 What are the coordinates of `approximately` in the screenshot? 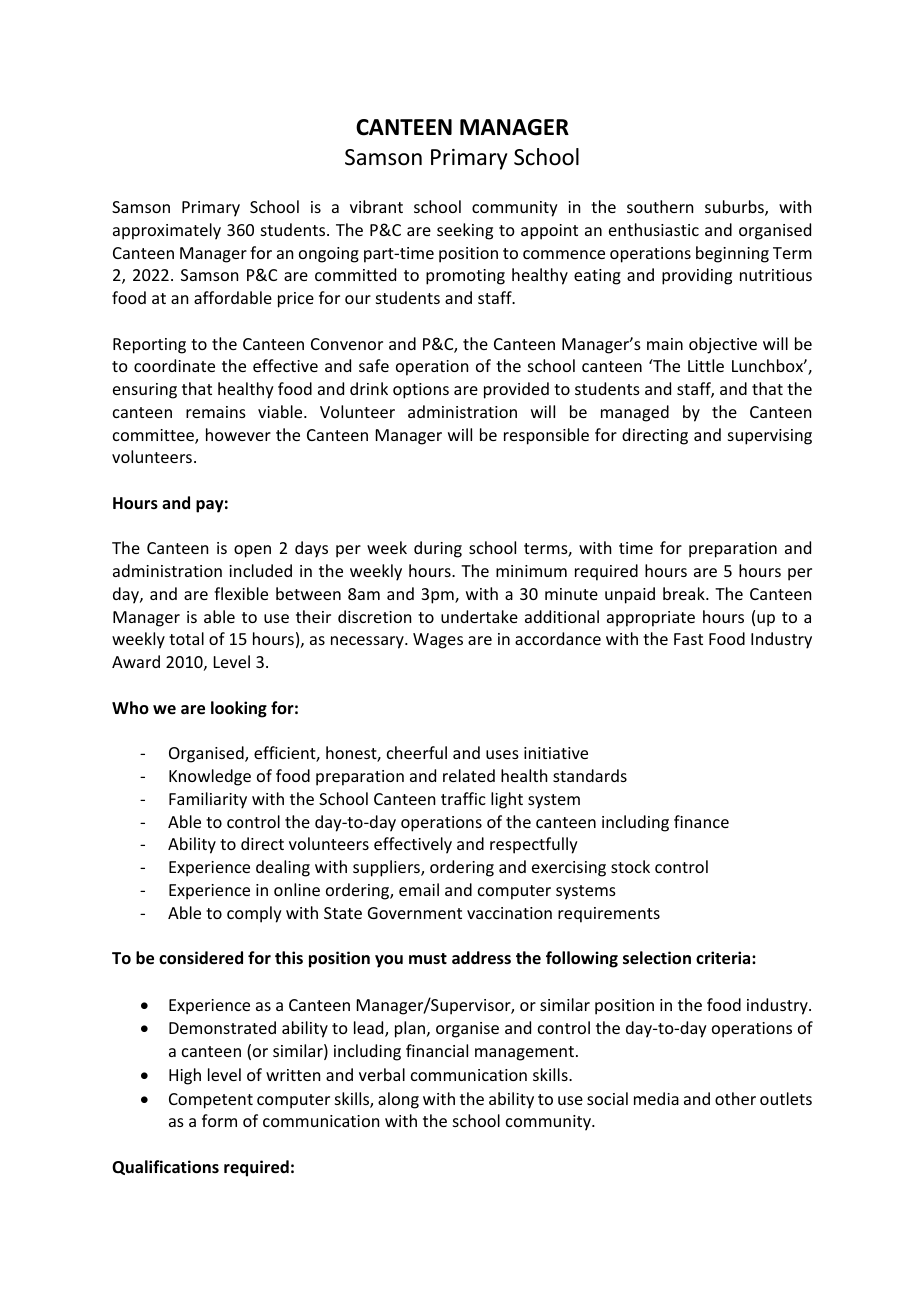 It's located at (167, 231).
